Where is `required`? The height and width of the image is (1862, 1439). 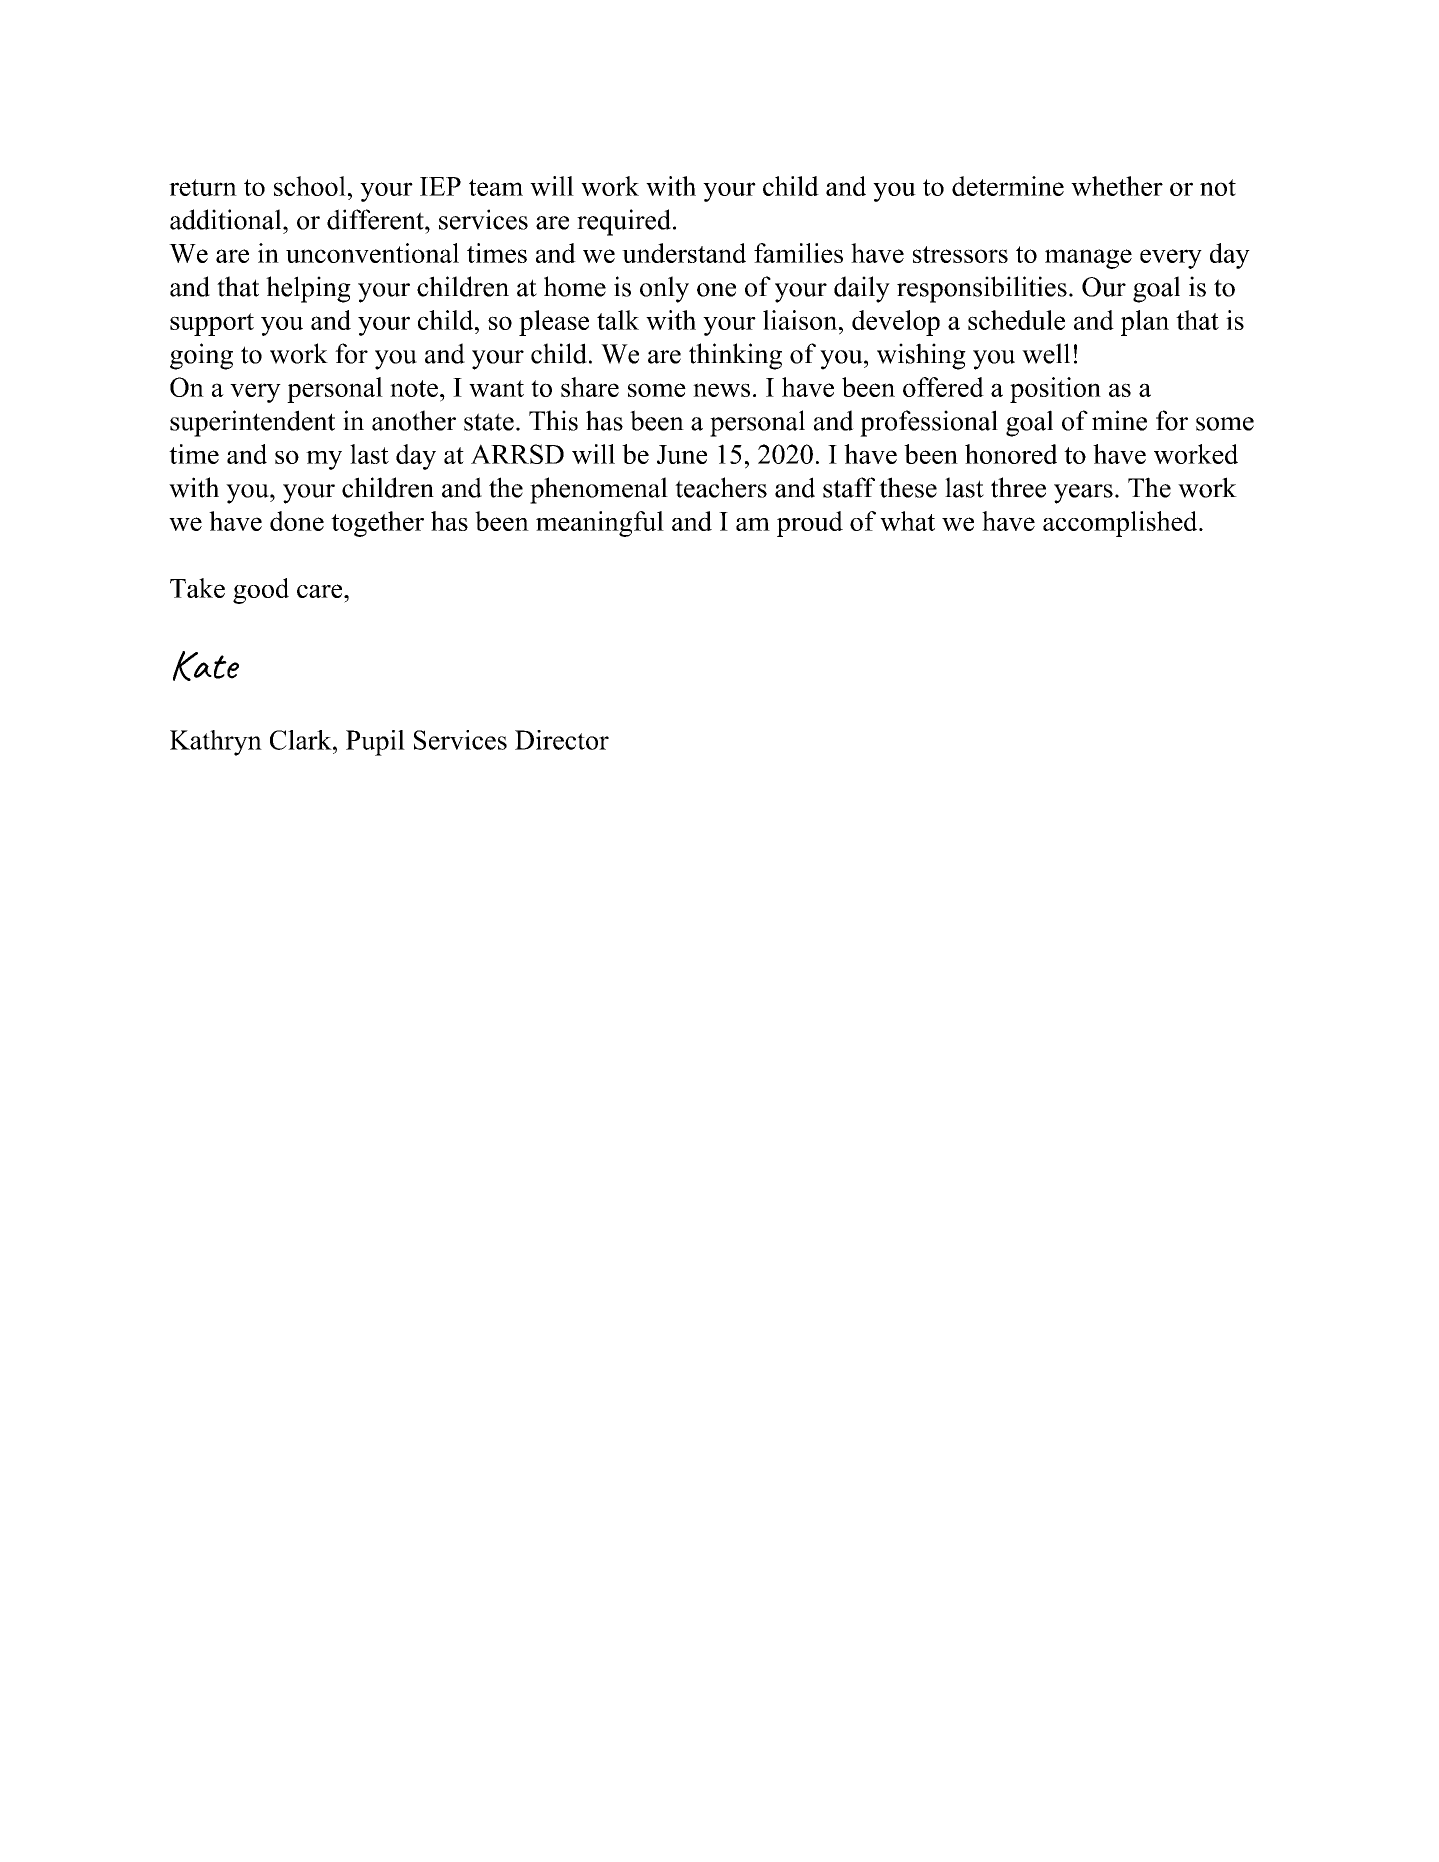 required is located at coordinates (625, 222).
